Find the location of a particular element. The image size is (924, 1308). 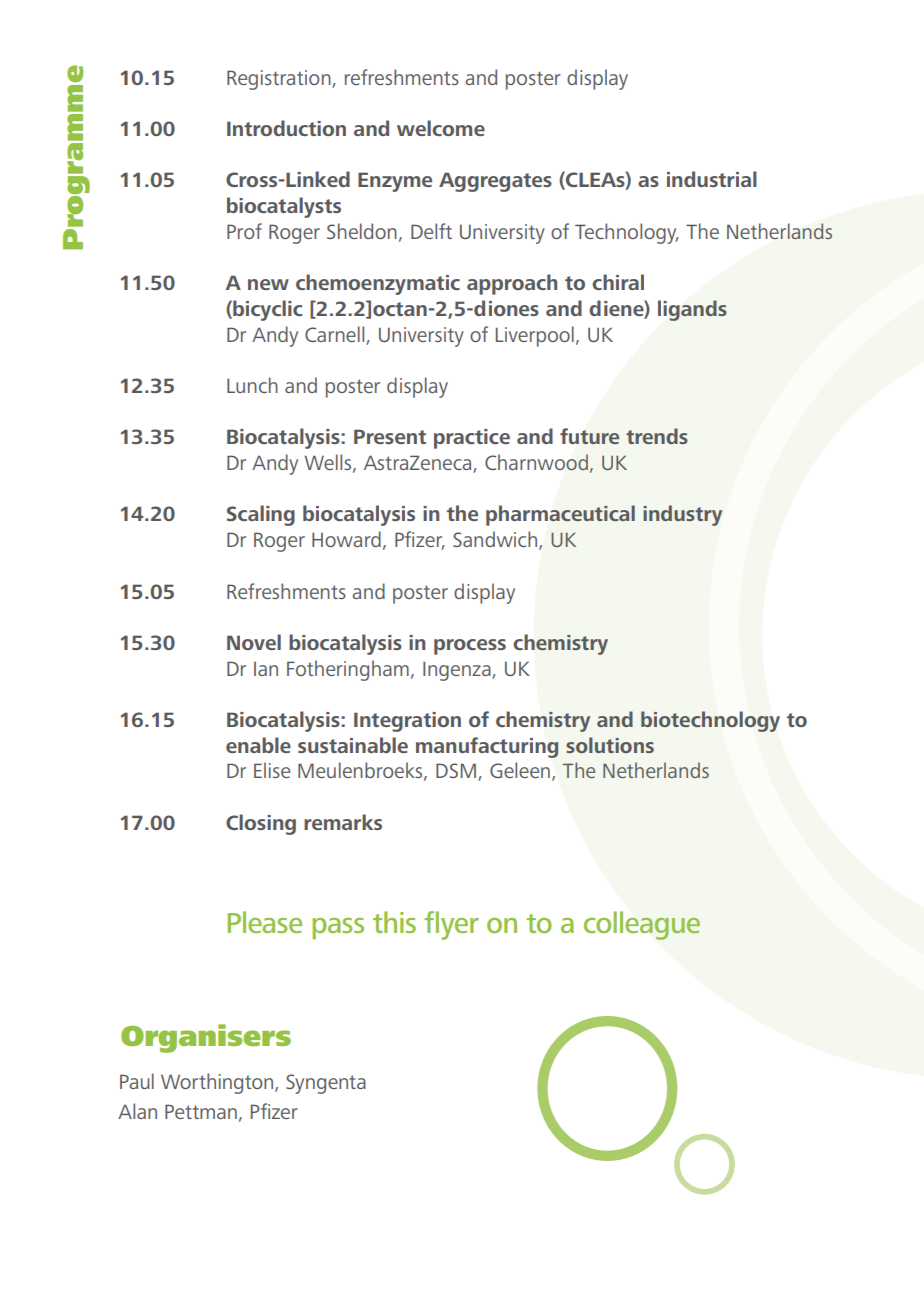

Present is located at coordinates (390, 436).
